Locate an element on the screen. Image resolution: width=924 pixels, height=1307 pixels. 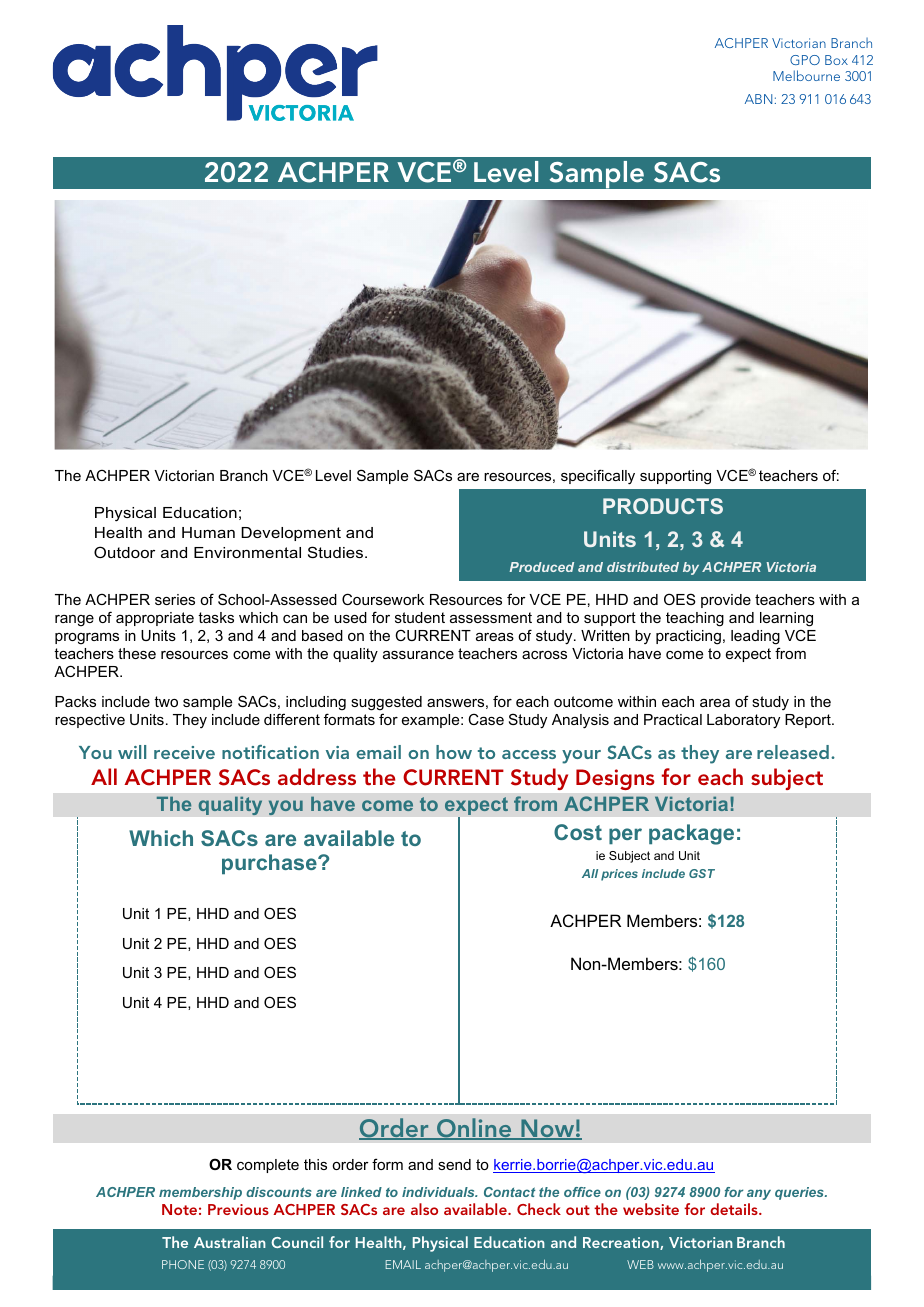
also is located at coordinates (424, 1209).
